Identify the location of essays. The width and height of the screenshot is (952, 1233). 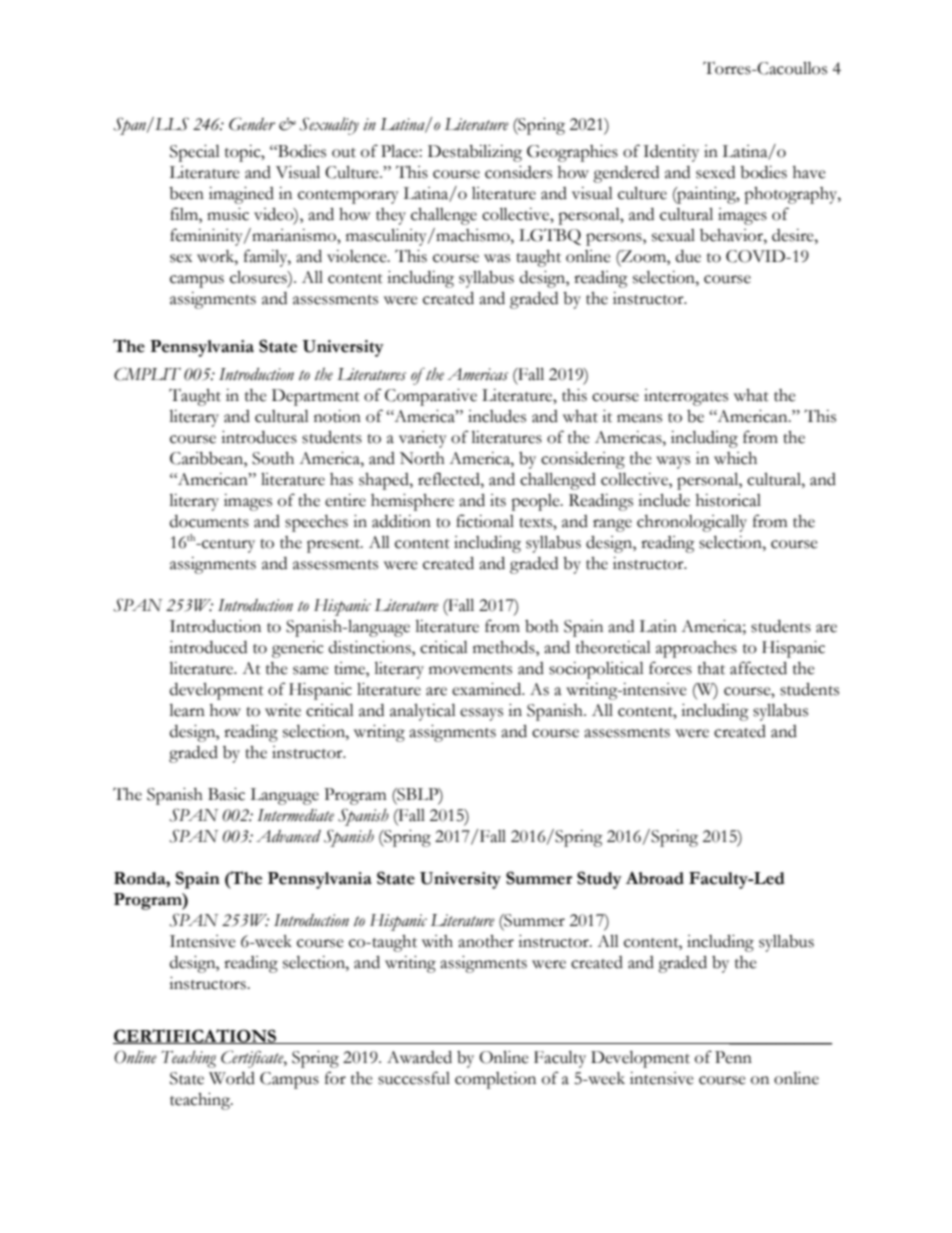
(481, 714).
